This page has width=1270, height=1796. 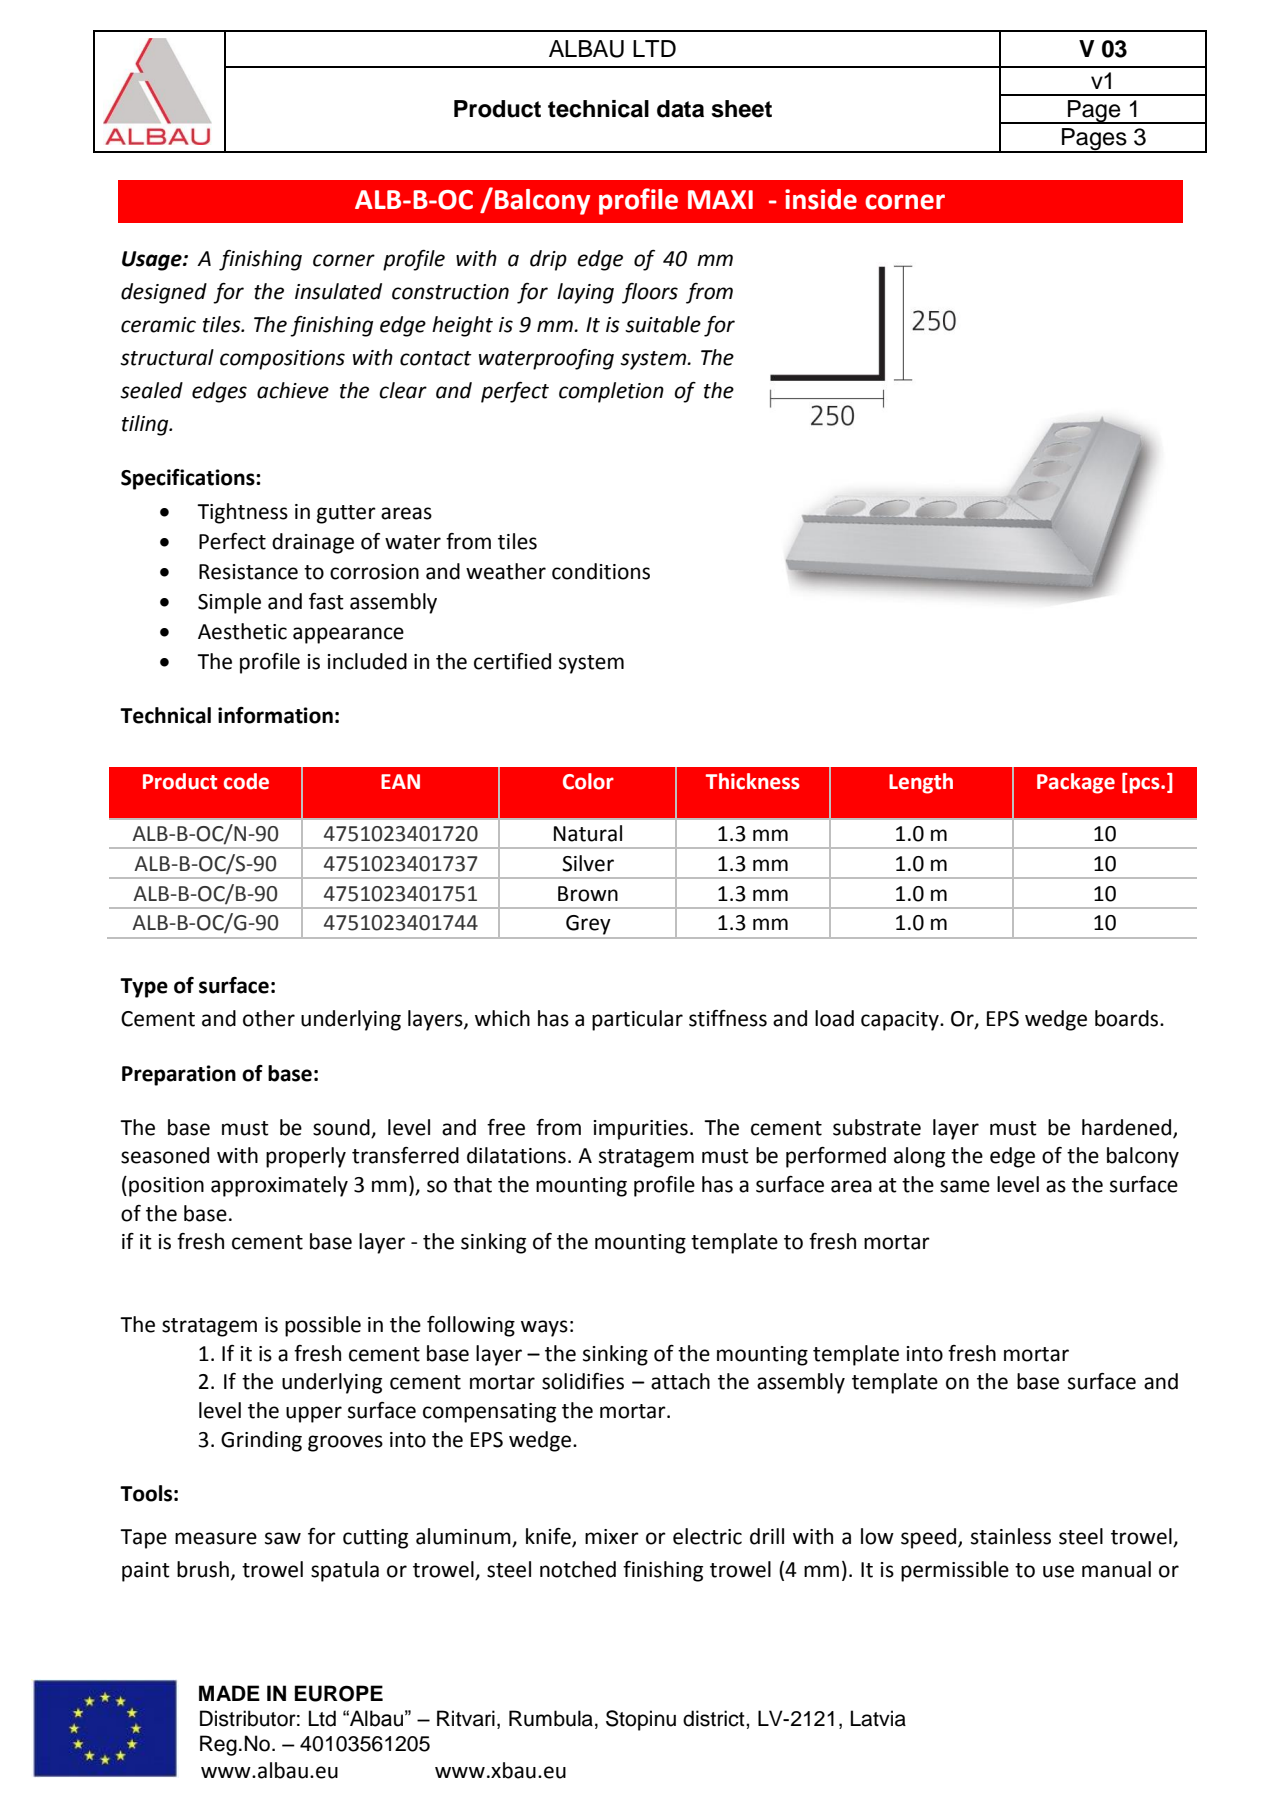 I want to click on data, so click(x=680, y=109).
